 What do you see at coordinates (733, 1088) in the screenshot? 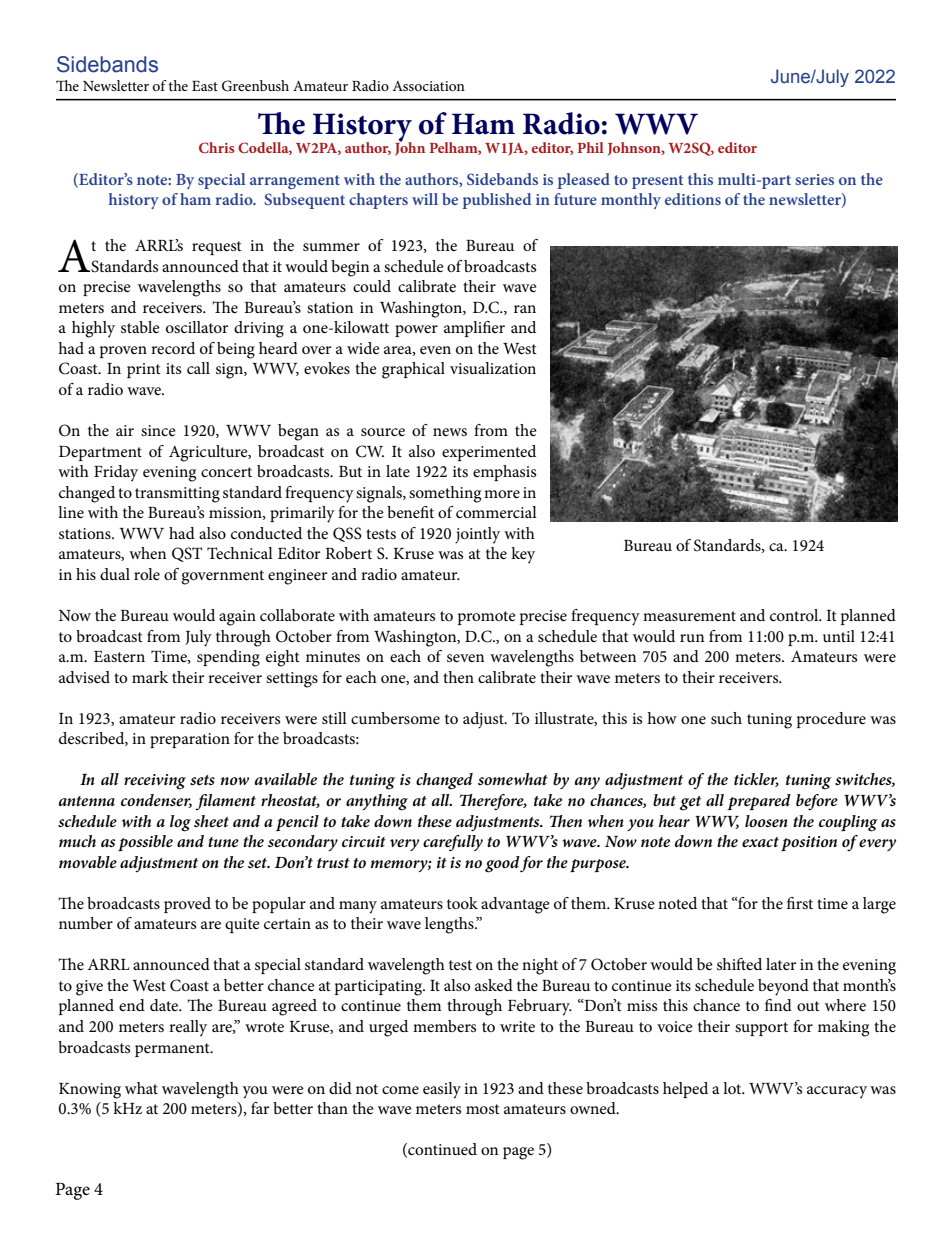
I see `lot` at bounding box center [733, 1088].
